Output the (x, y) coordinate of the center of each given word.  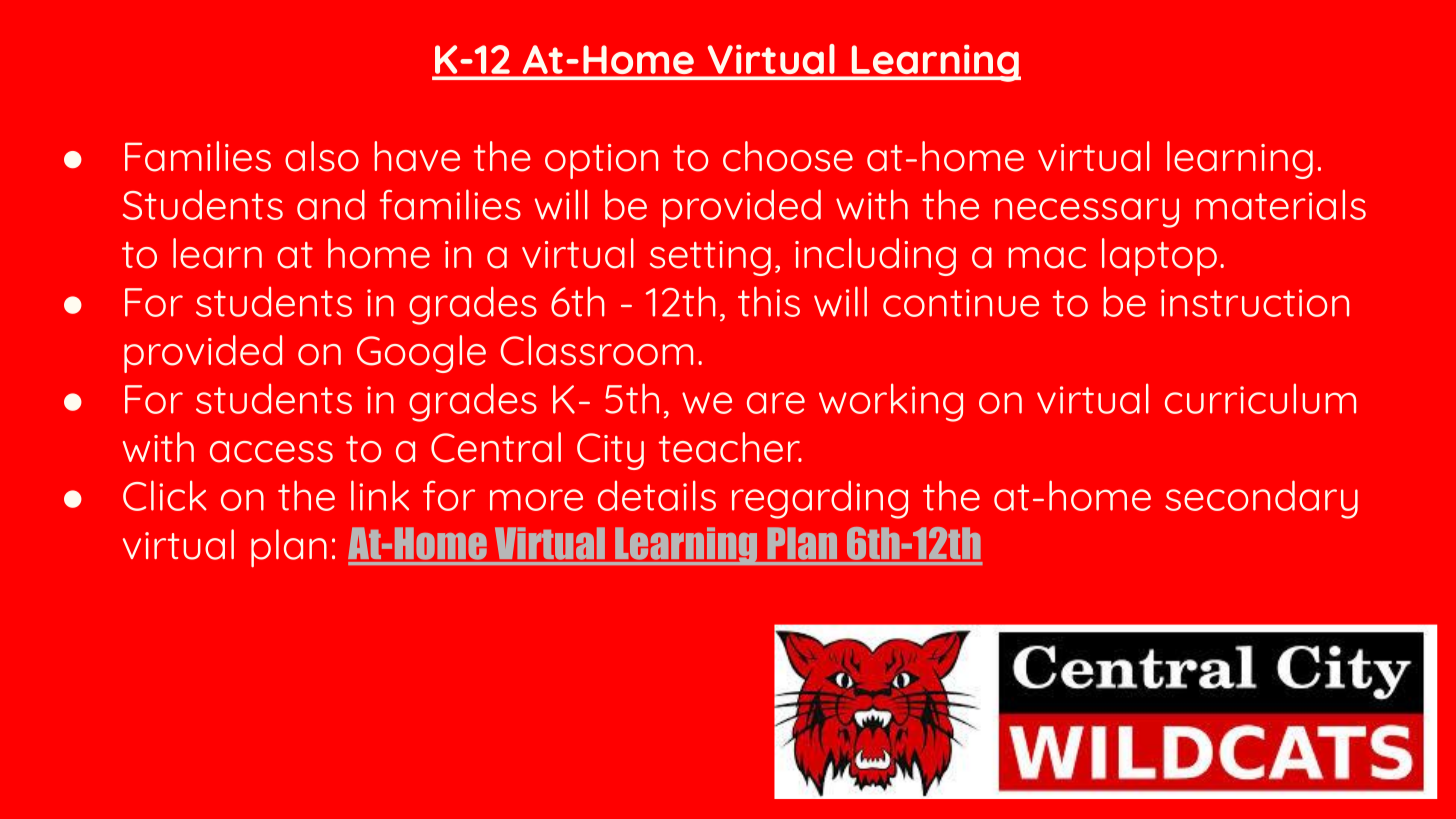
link (380, 495)
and (331, 204)
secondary (1261, 499)
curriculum (1260, 398)
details (657, 495)
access (271, 452)
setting (710, 258)
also (322, 156)
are (776, 403)
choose (788, 156)
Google (421, 354)
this (769, 301)
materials (1281, 204)
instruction (1255, 303)
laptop (1159, 257)
